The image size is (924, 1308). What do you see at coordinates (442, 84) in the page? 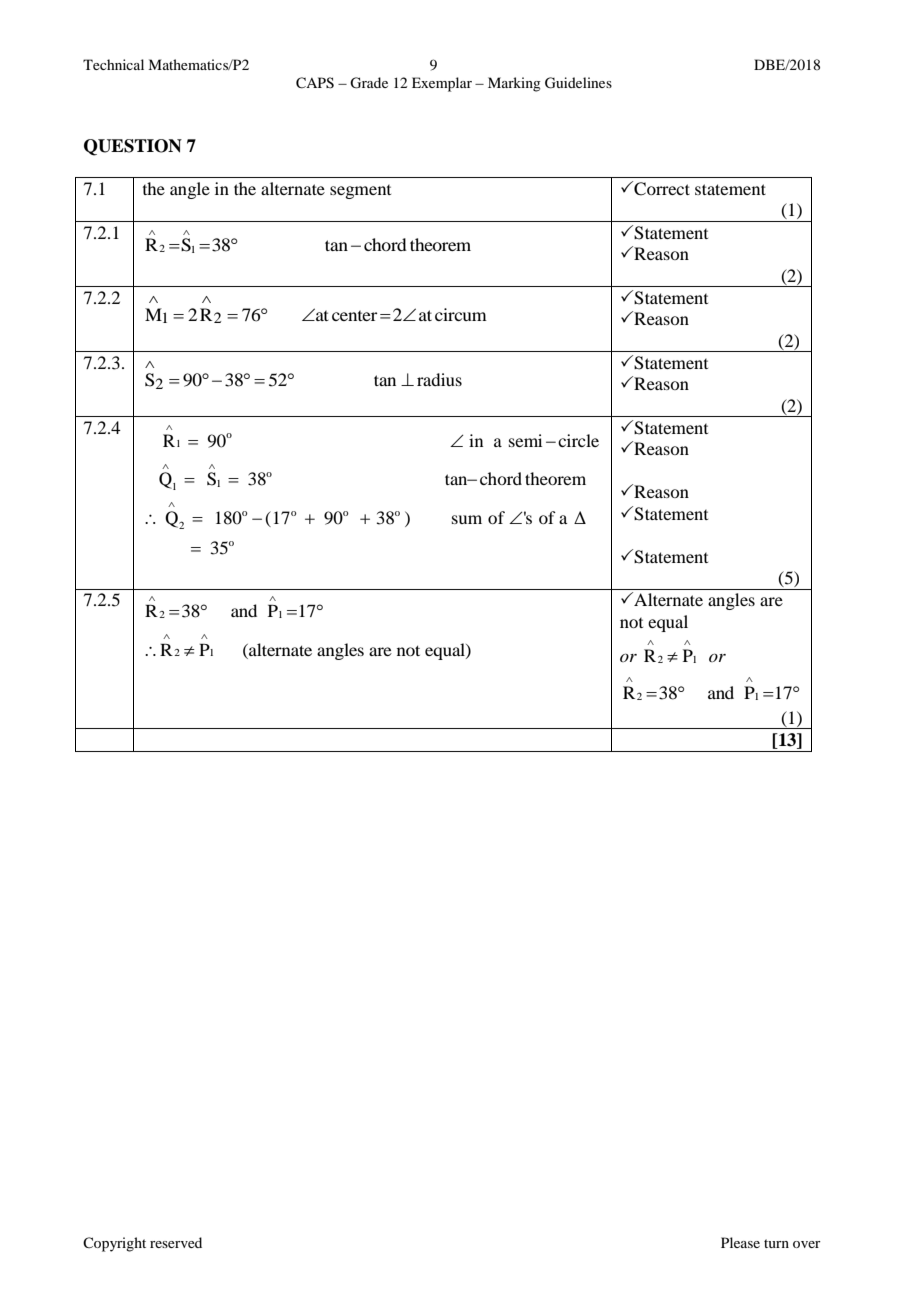
I see `Exemplar` at bounding box center [442, 84].
